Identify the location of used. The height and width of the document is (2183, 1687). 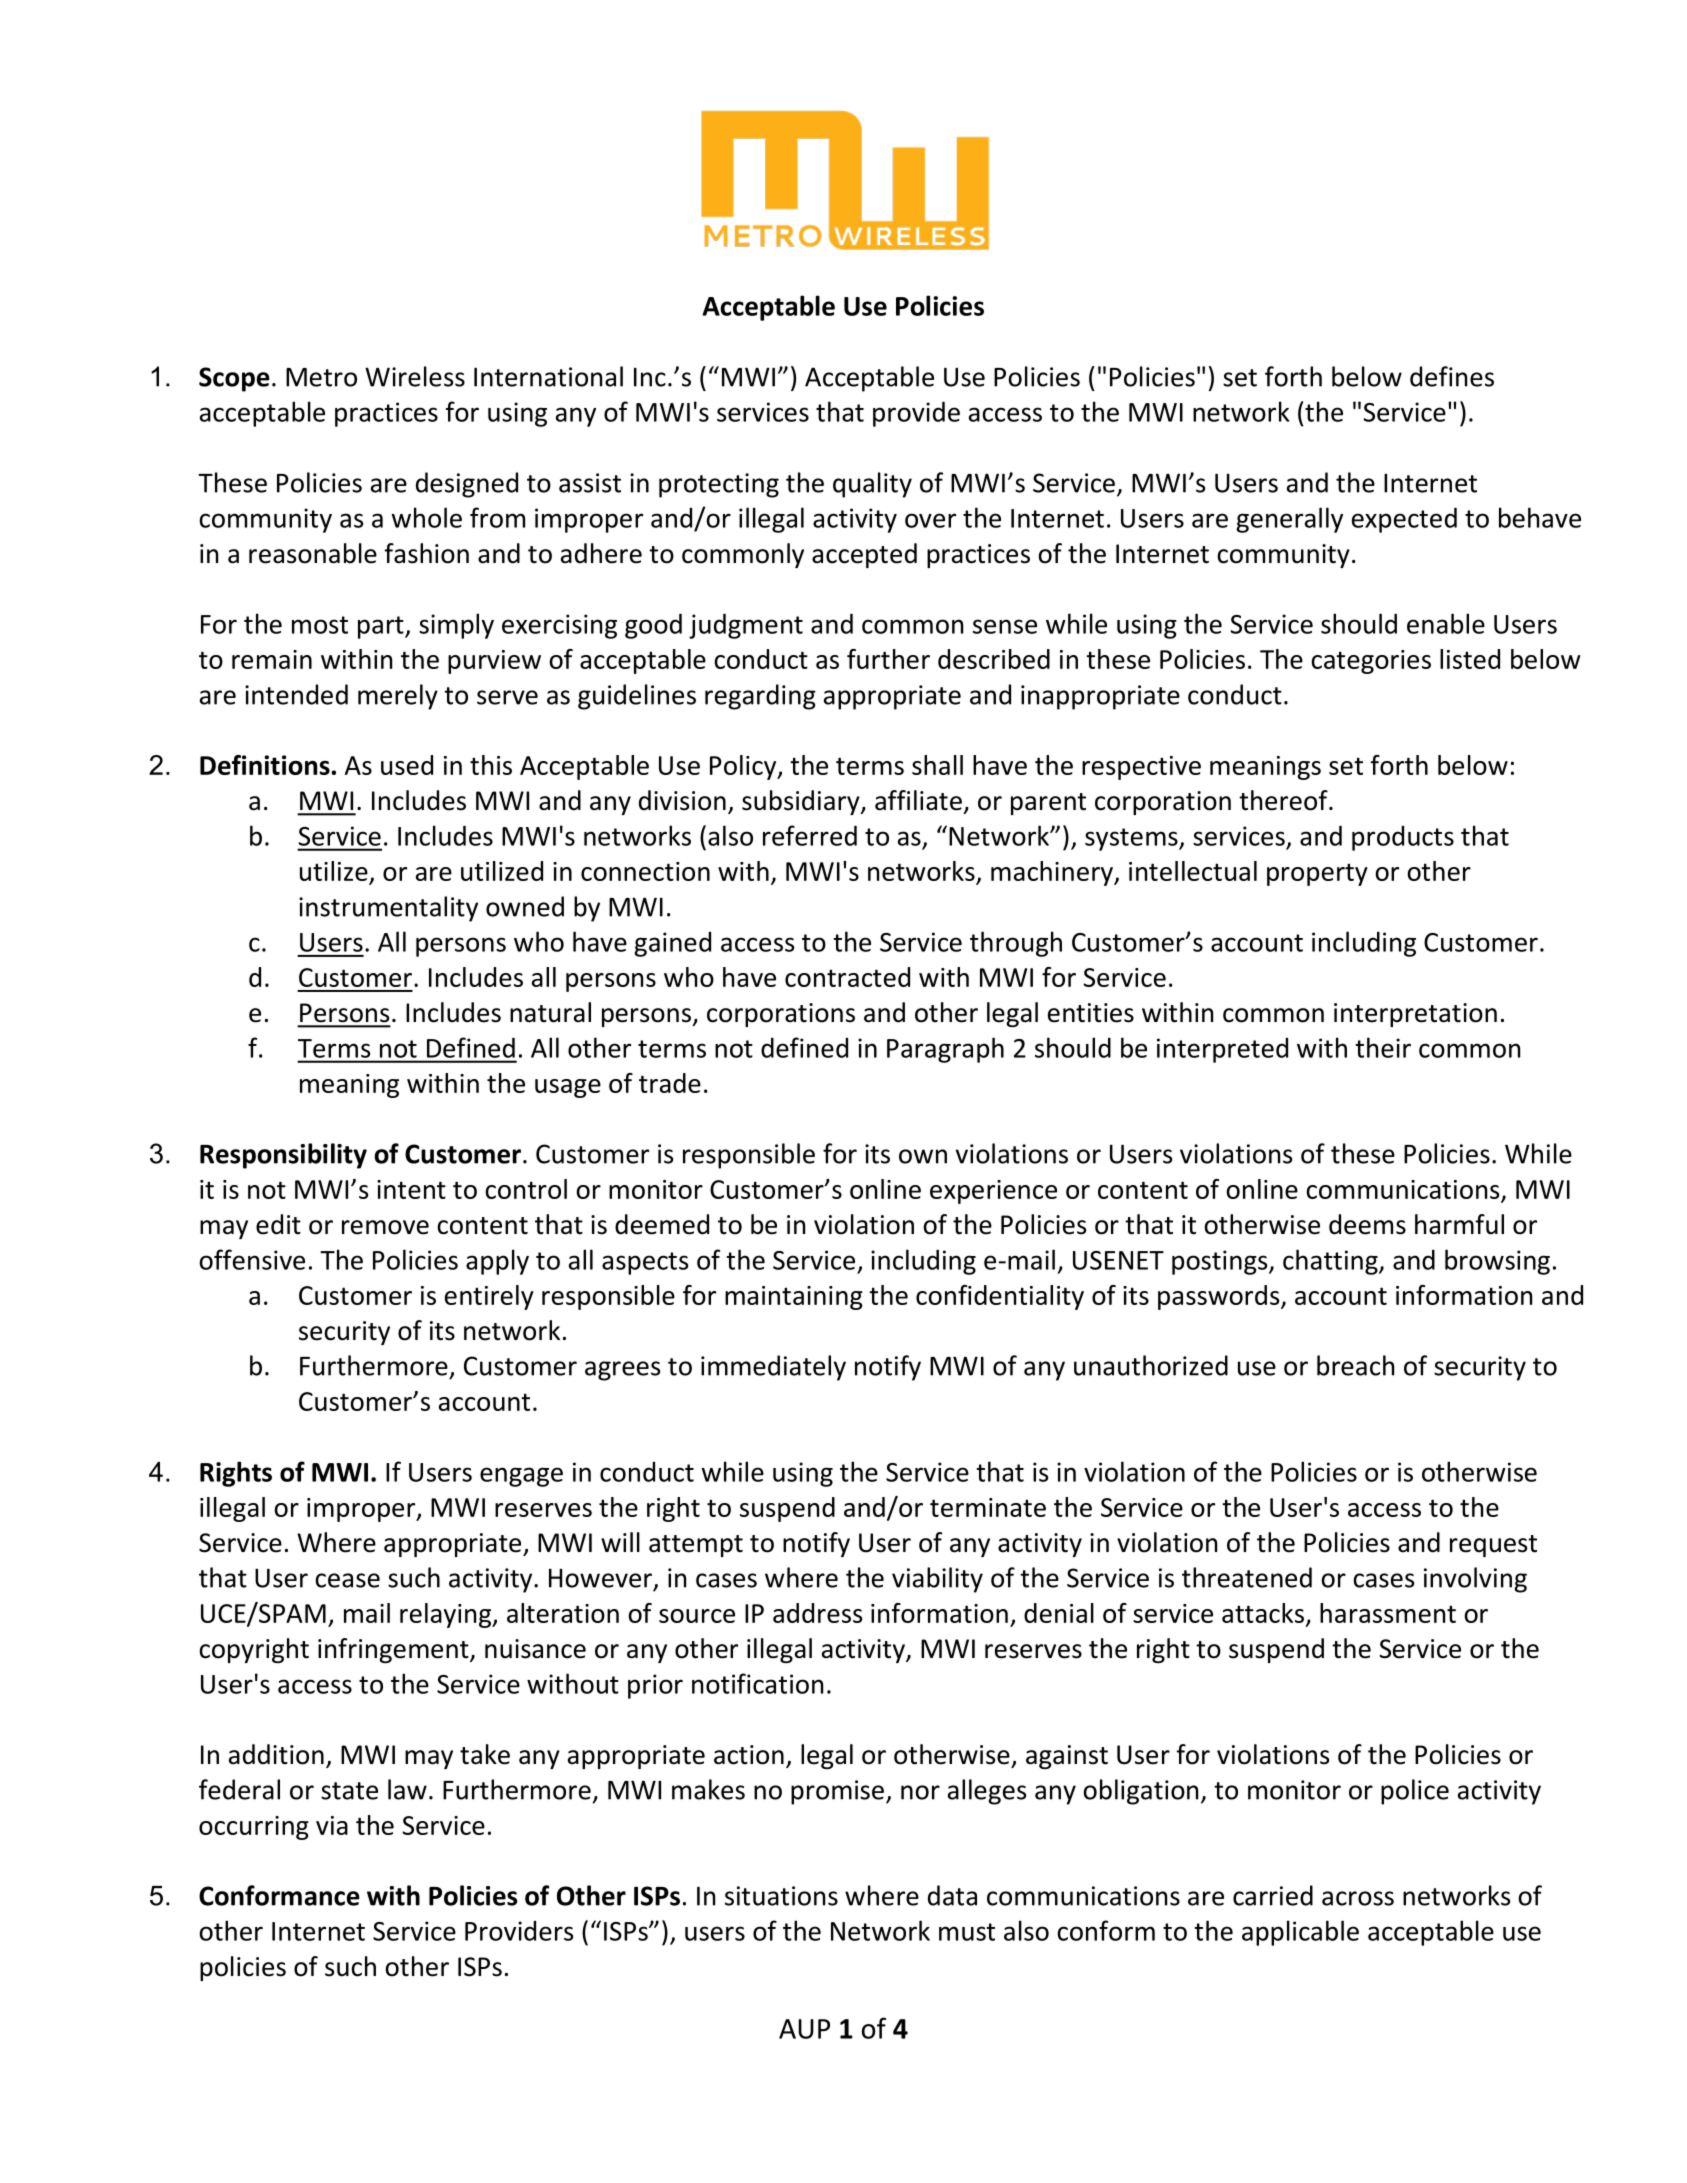
(407, 765).
